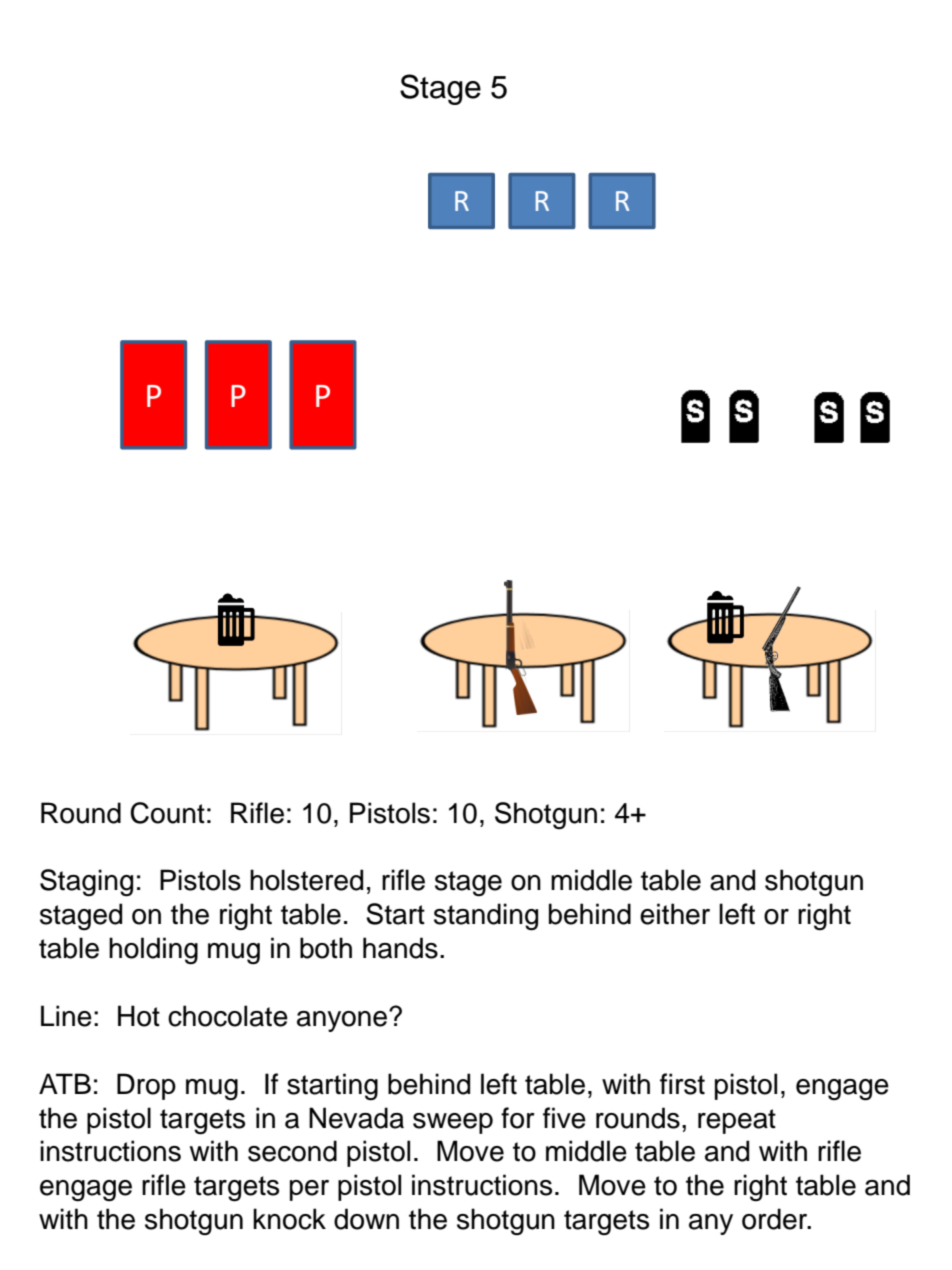  Describe the element at coordinates (146, 1086) in the page. I see `Drop` at that location.
